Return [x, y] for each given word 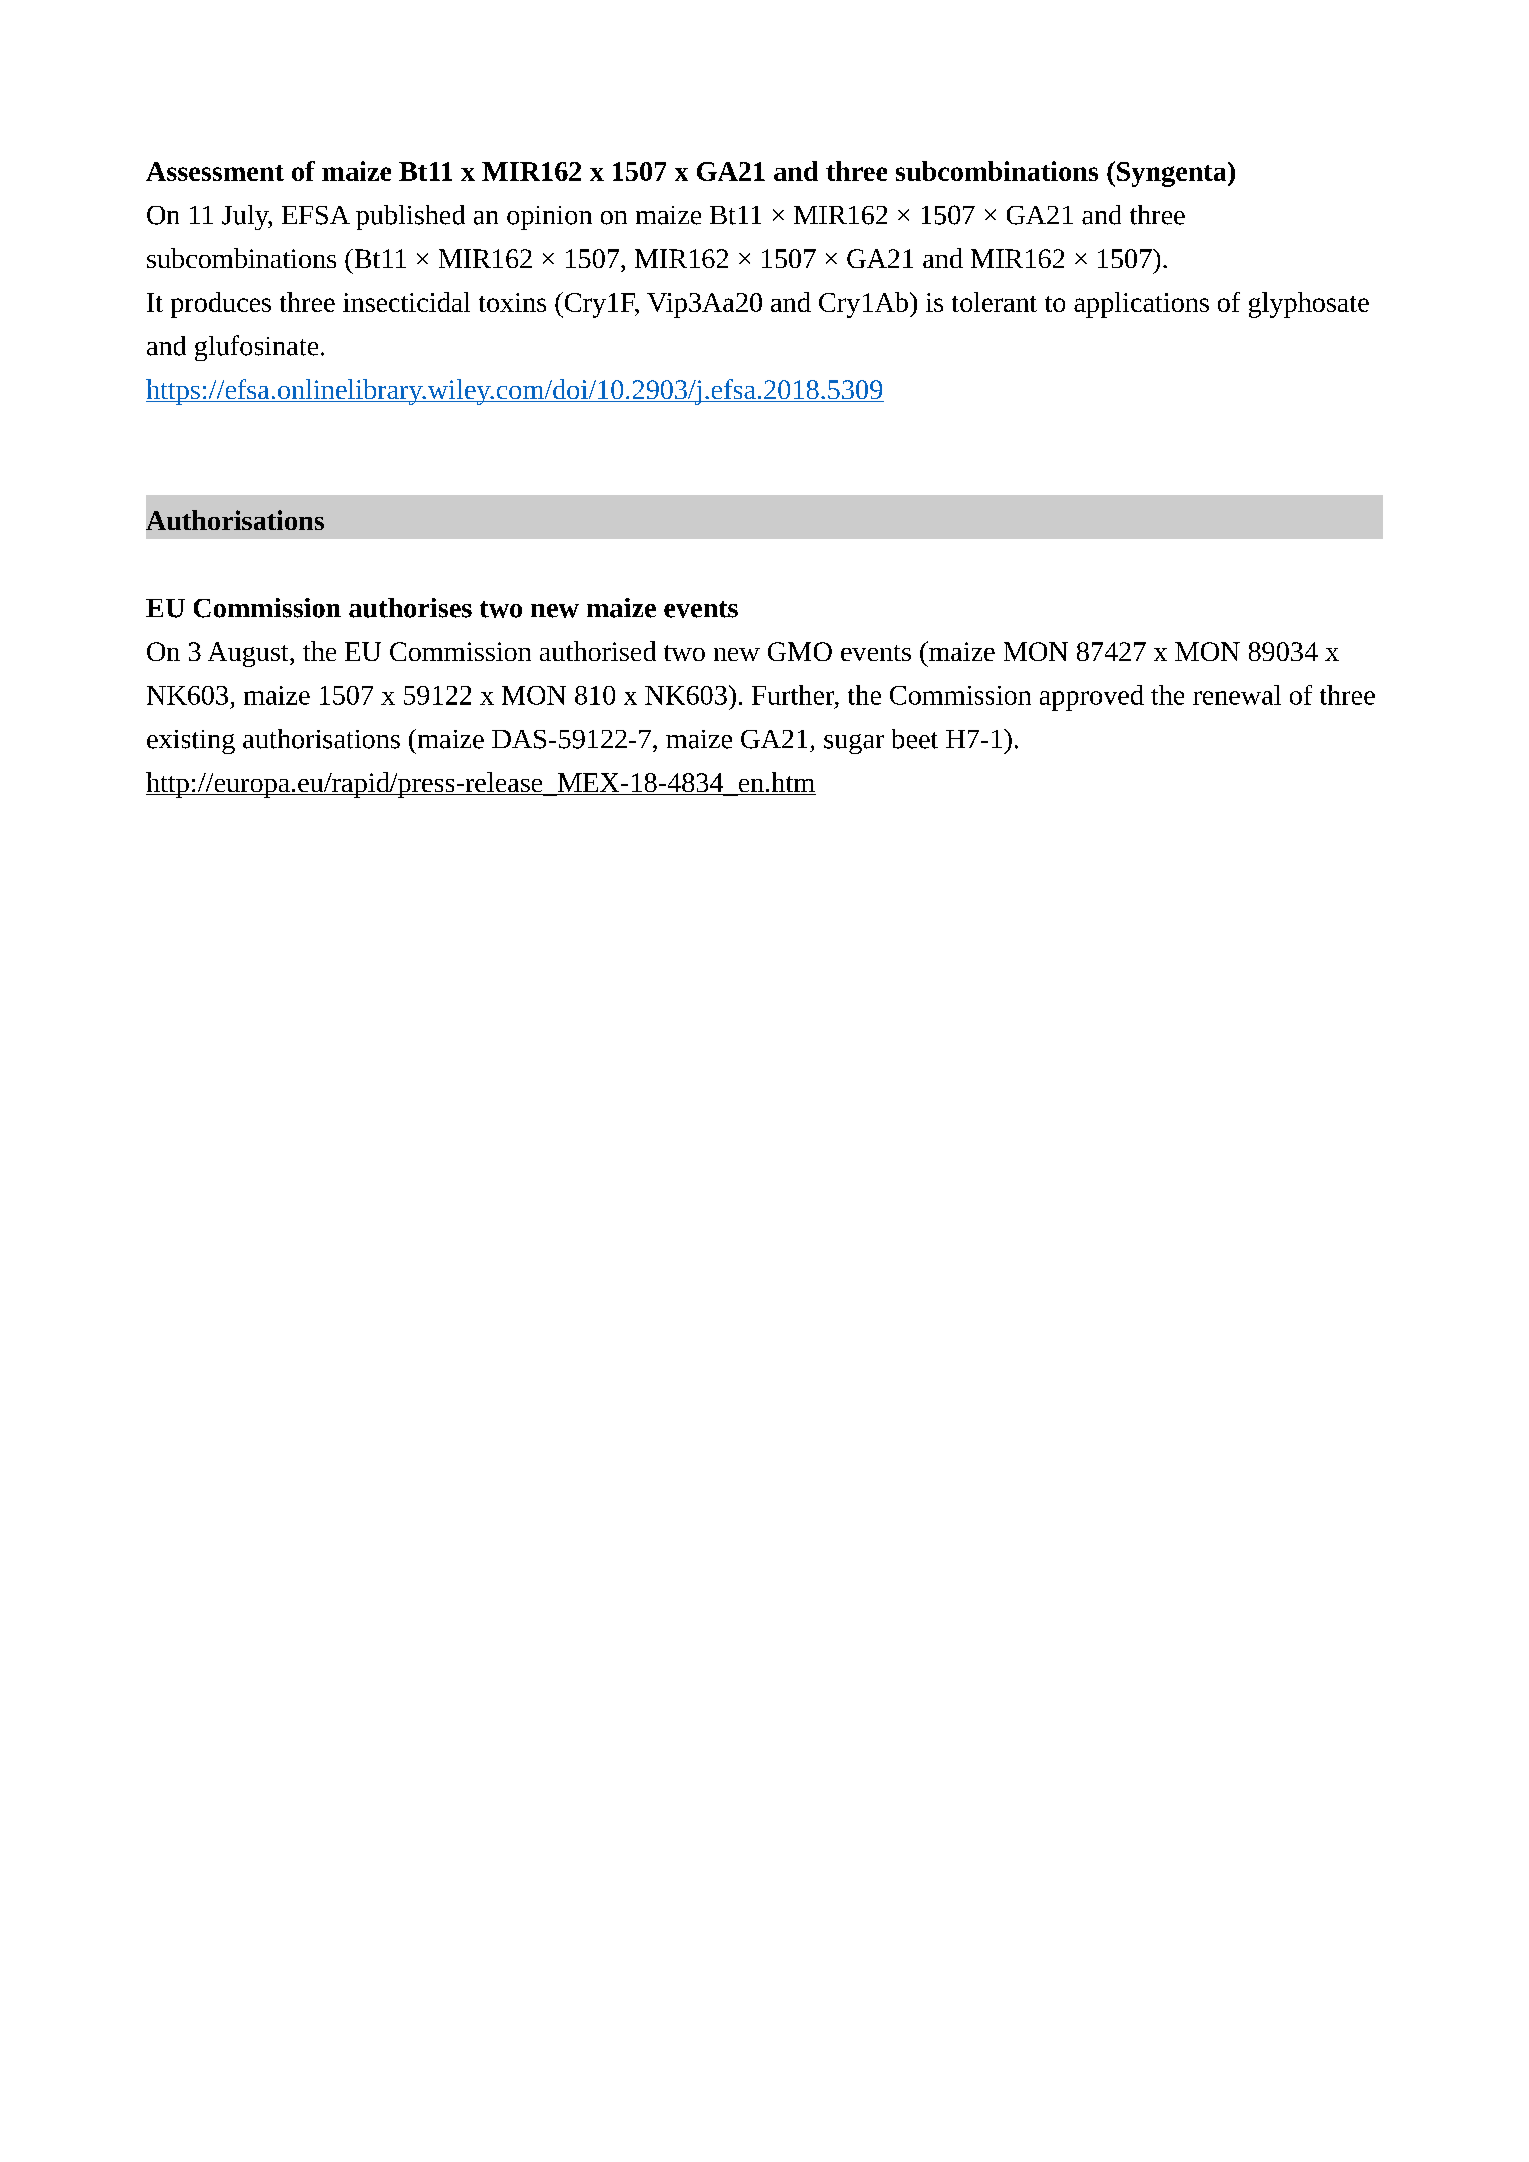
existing [191, 742]
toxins [512, 302]
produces [221, 305]
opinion [549, 218]
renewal [1237, 695]
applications [1141, 305]
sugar [854, 744]
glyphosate [1309, 305]
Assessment [215, 171]
